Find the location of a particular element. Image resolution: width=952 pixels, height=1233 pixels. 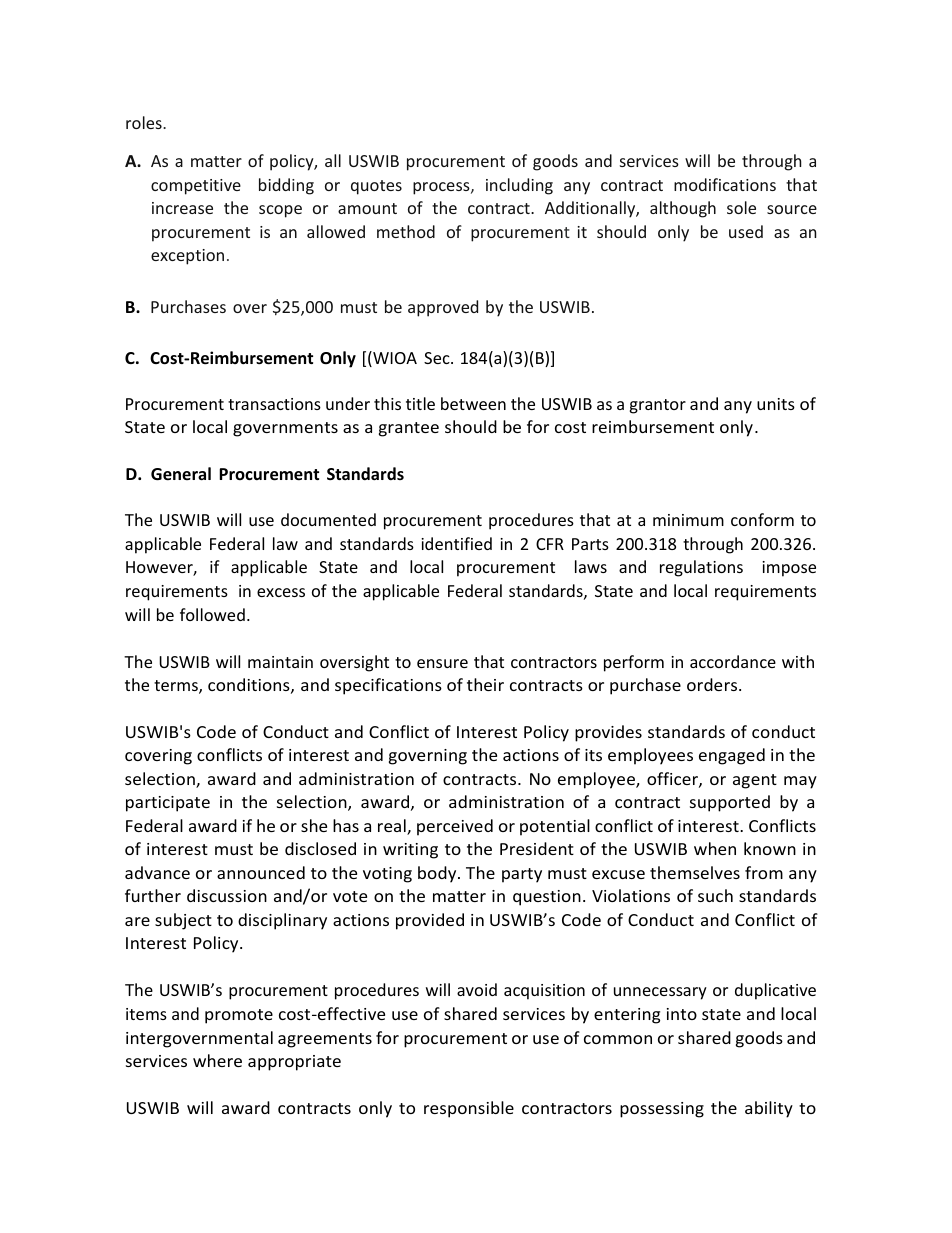

ensure is located at coordinates (442, 663).
